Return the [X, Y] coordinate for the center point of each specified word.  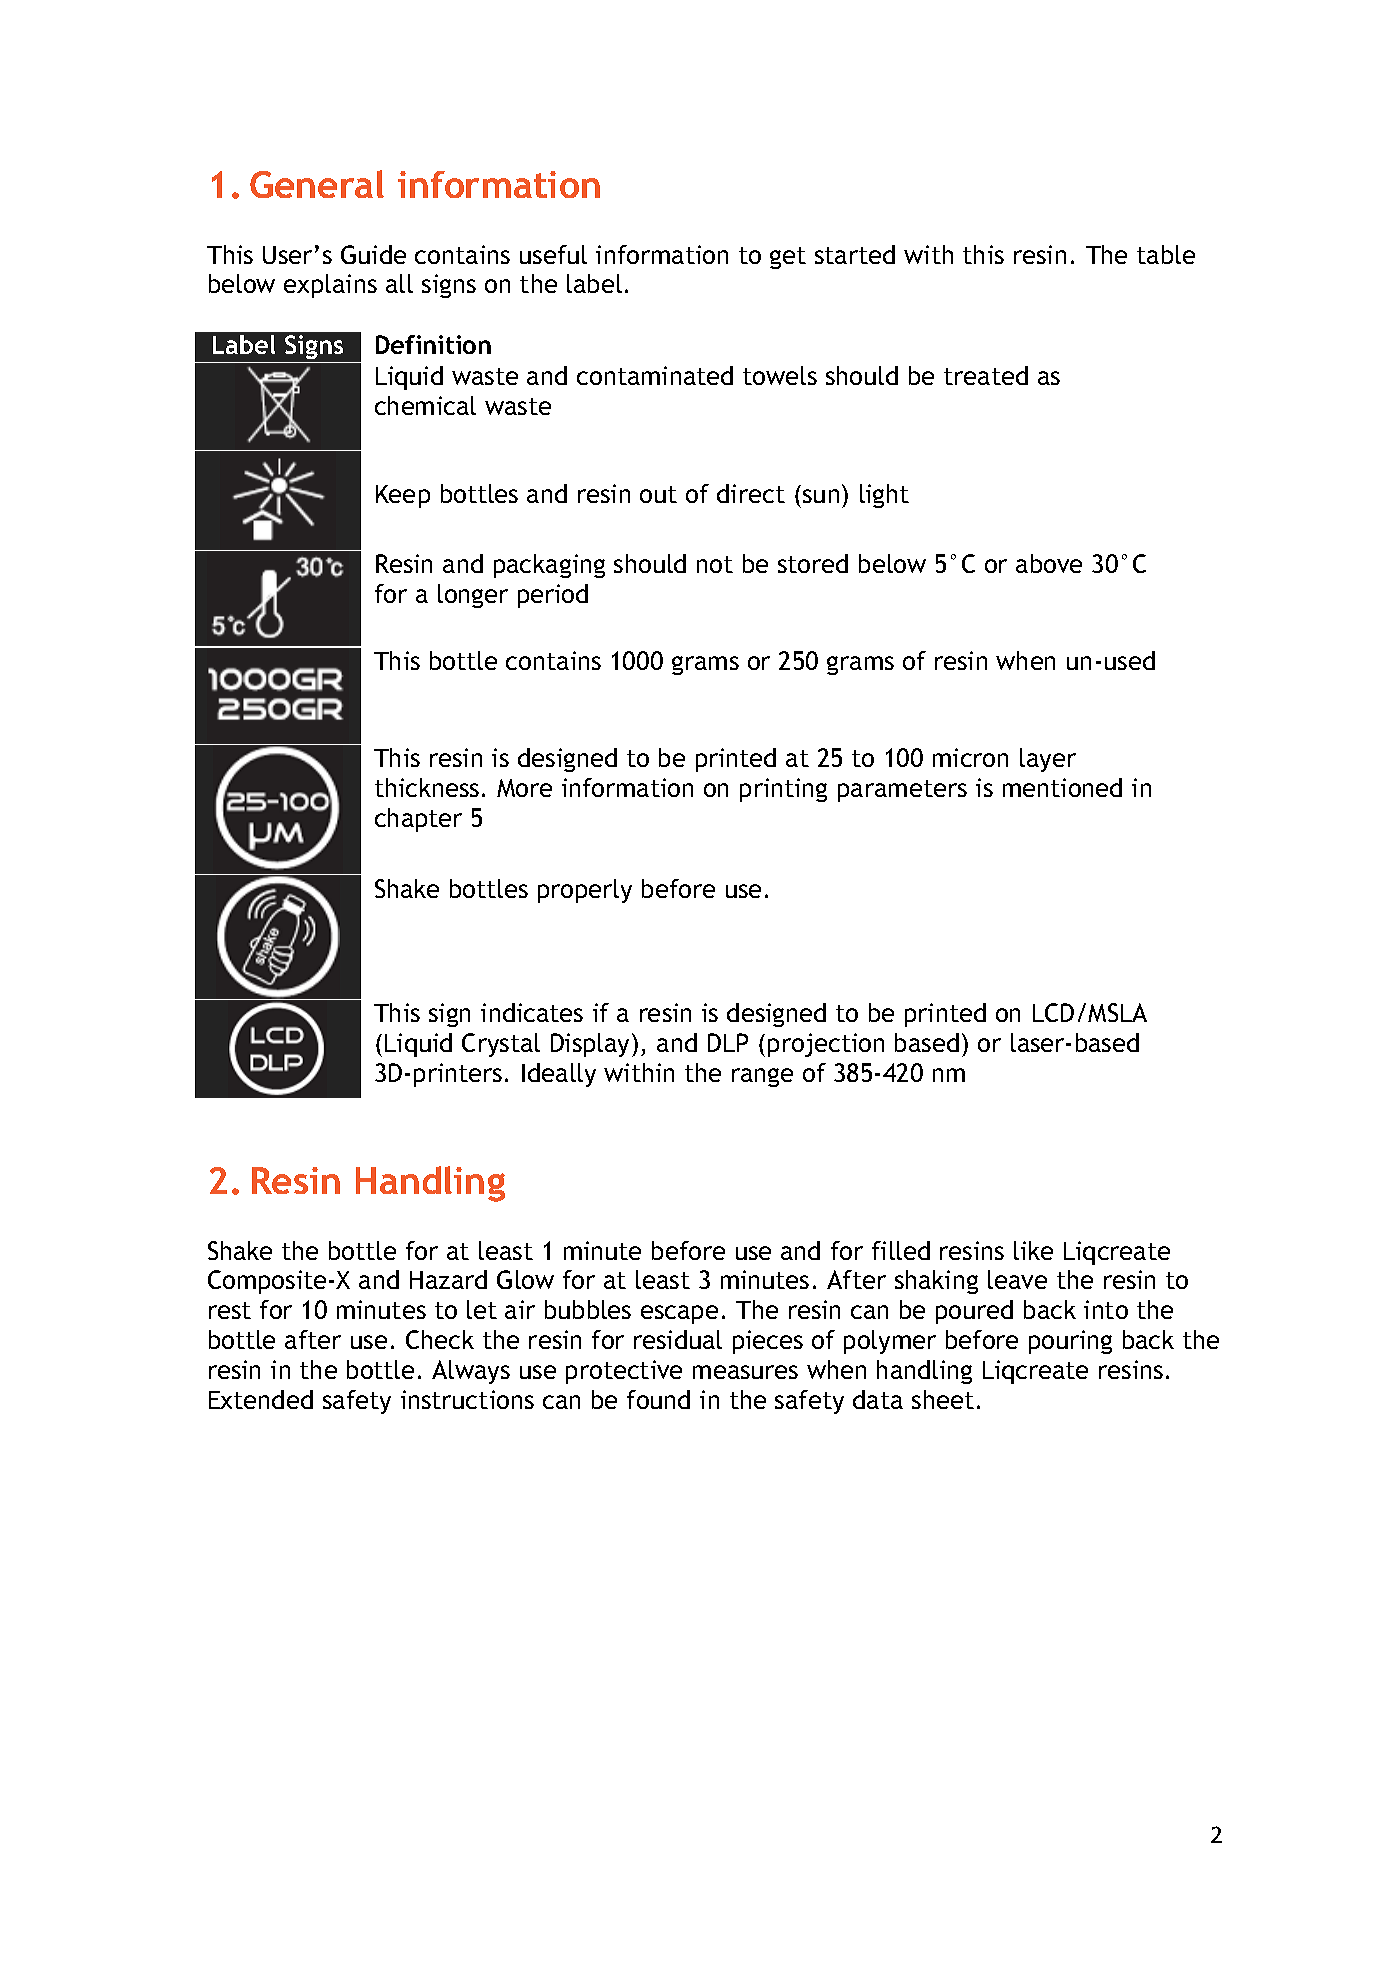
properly [585, 891]
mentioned [1062, 787]
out [658, 494]
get [788, 258]
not [715, 564]
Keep [403, 496]
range [762, 1077]
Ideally [559, 1075]
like [1033, 1250]
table [1166, 254]
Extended [261, 1399]
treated [986, 375]
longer [473, 596]
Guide [373, 254]
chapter [418, 820]
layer [1048, 760]
